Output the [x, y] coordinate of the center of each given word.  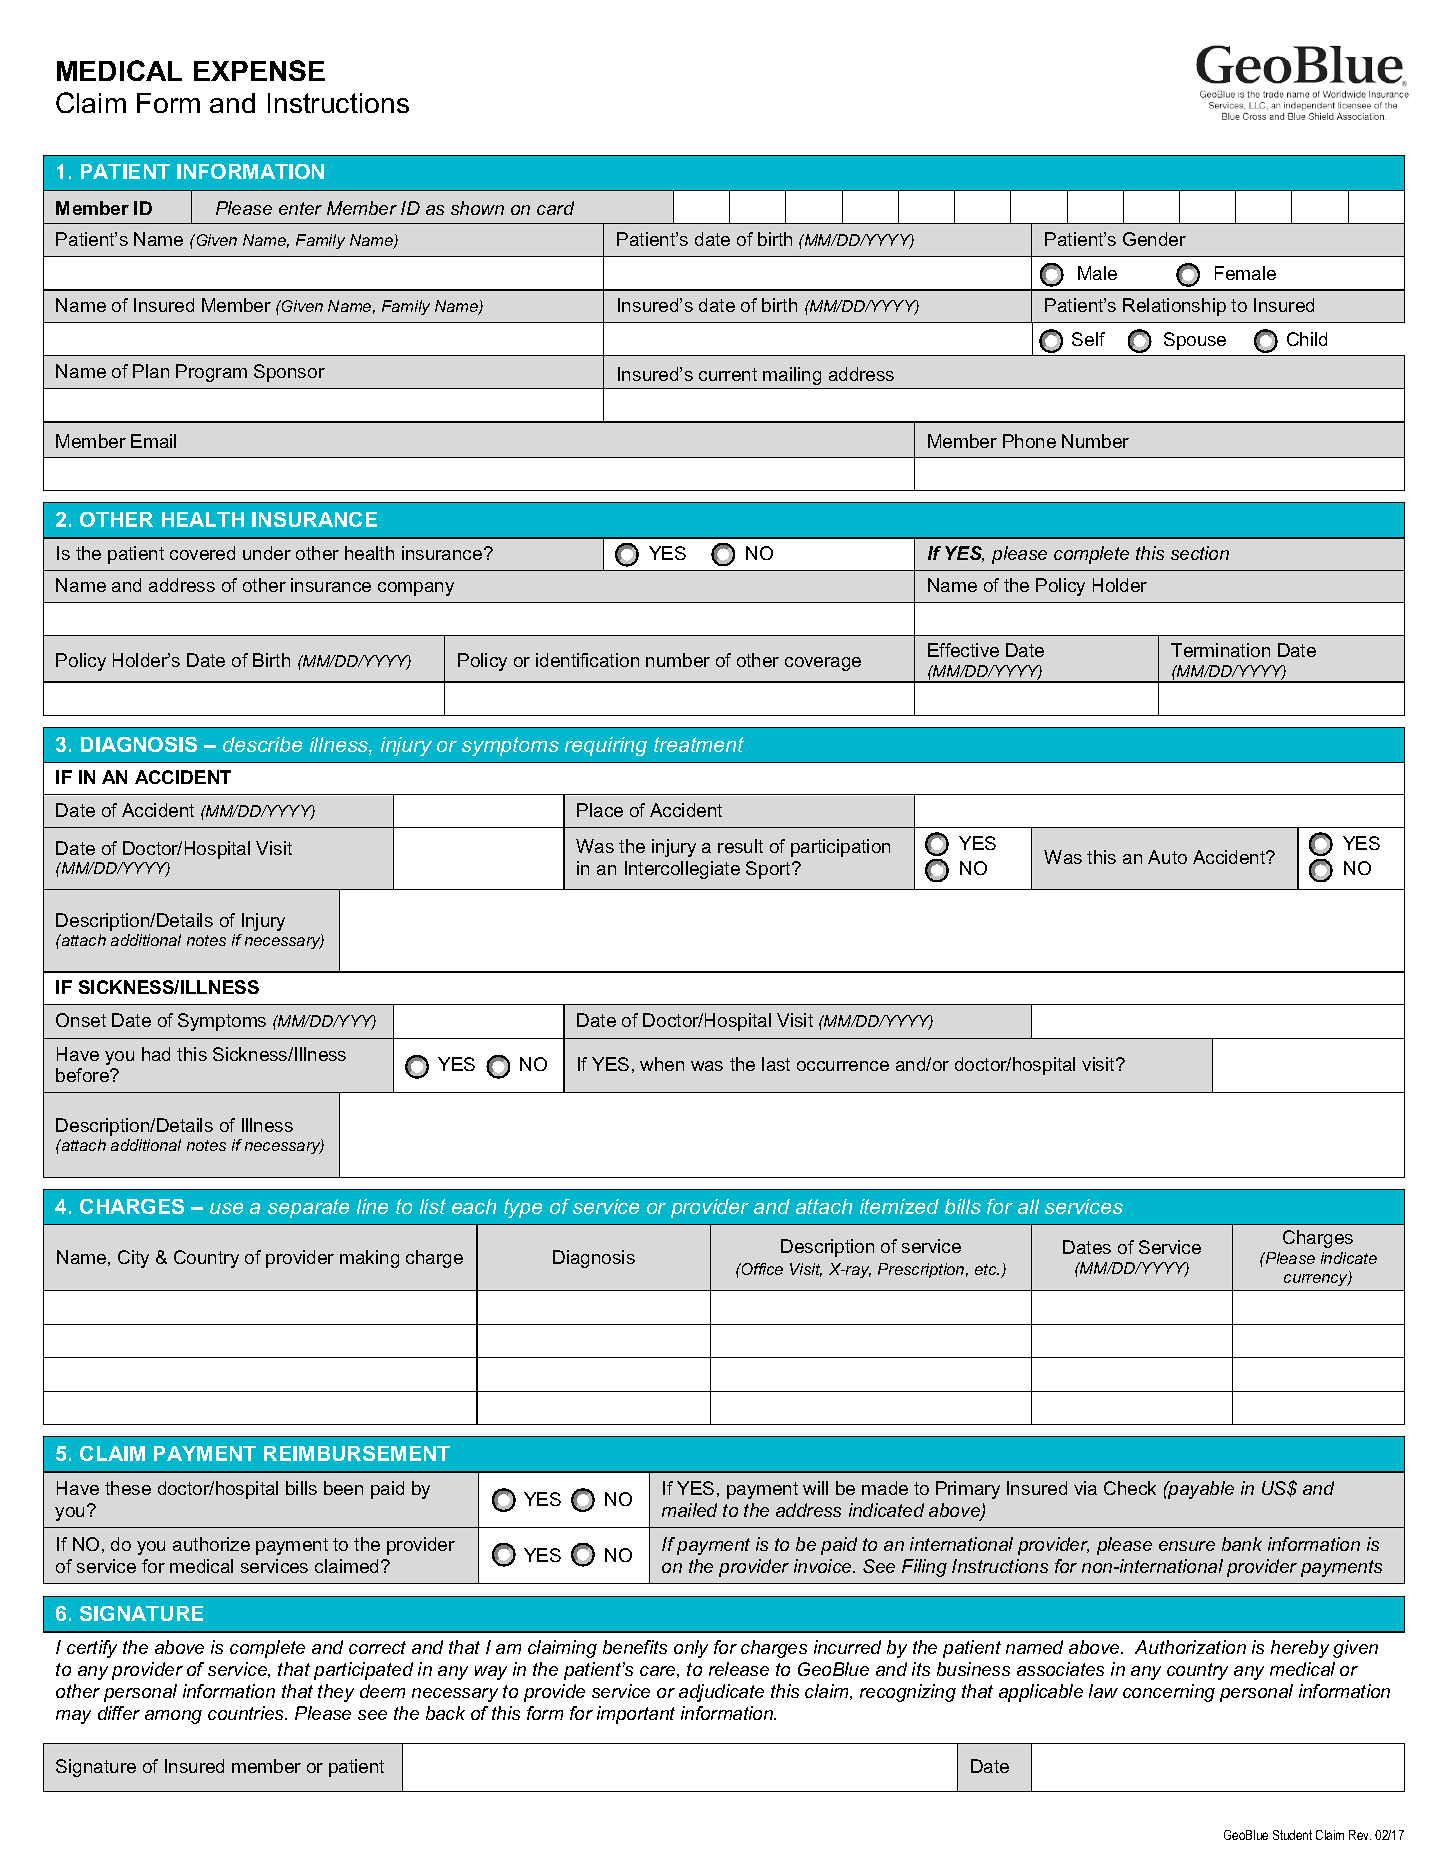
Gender [1154, 239]
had [156, 1054]
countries [247, 1713]
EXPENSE [259, 70]
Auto [1167, 857]
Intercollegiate [682, 870]
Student [1292, 1835]
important [636, 1715]
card [555, 208]
